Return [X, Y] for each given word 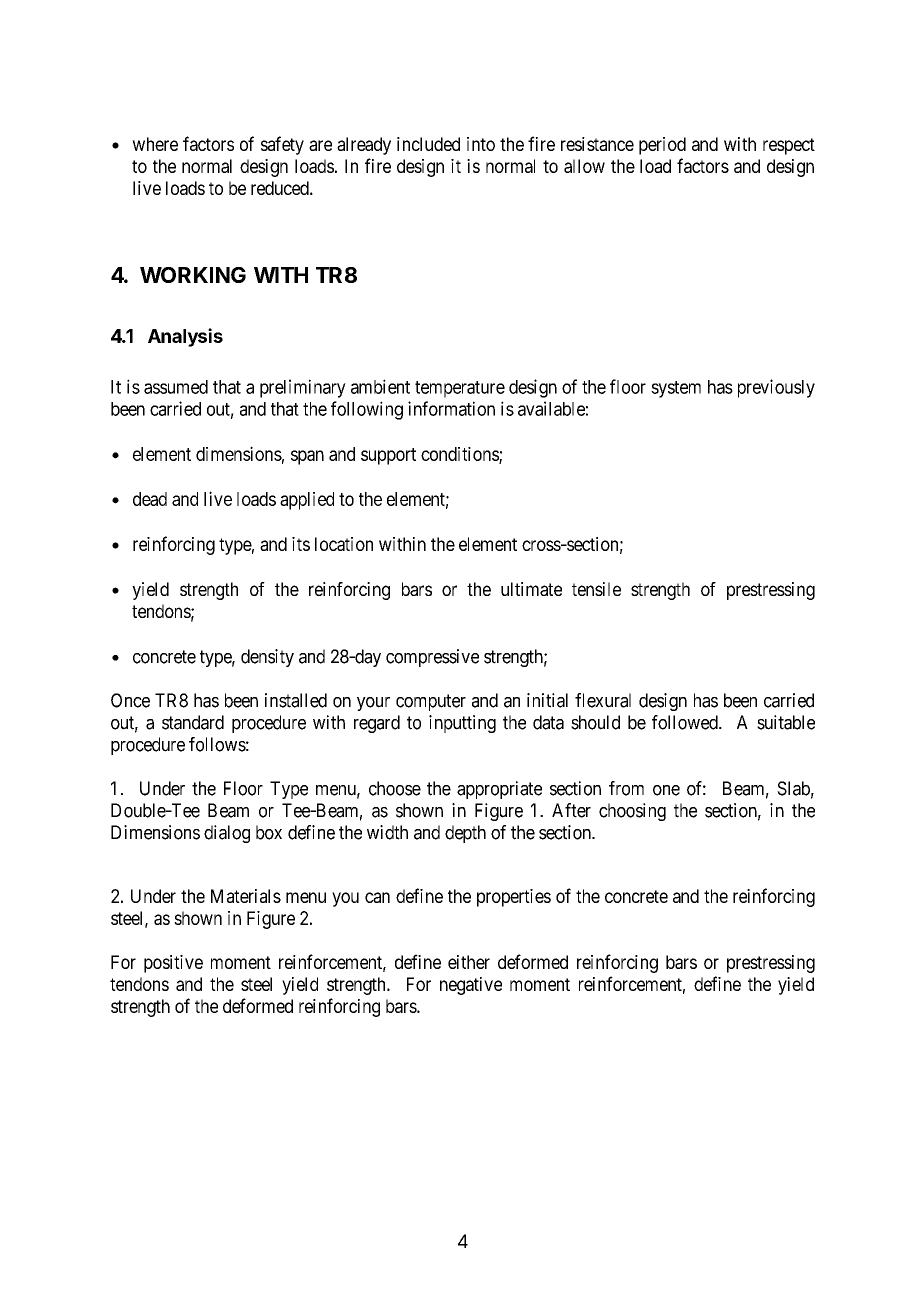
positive [173, 964]
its [301, 544]
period [662, 146]
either [469, 962]
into [481, 144]
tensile [596, 589]
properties [514, 898]
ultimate [531, 589]
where [155, 144]
